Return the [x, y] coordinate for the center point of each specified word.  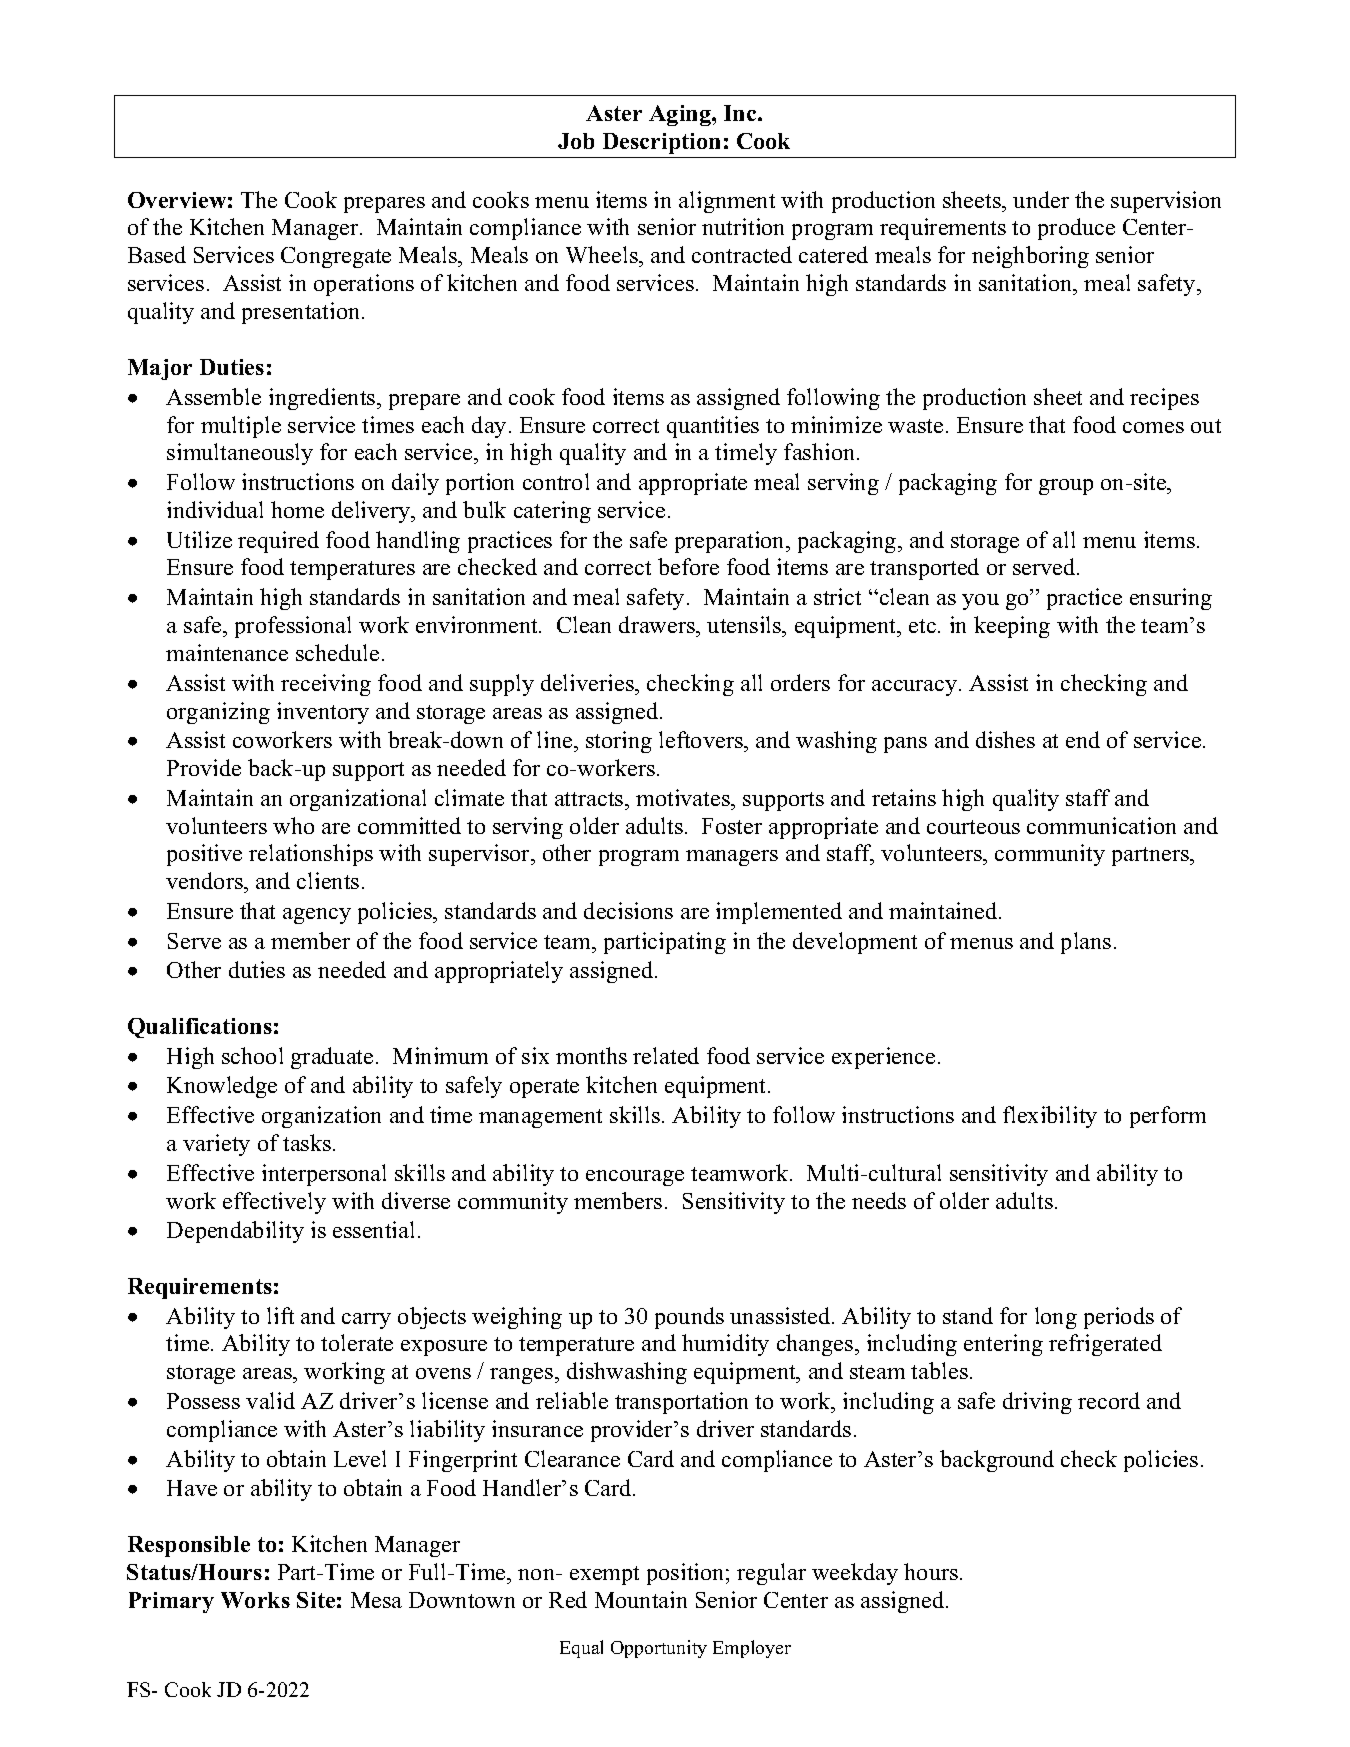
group [1066, 487]
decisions [628, 910]
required [278, 542]
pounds [689, 1318]
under [1041, 199]
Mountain [641, 1599]
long [1056, 1318]
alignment [727, 202]
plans [1086, 943]
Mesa [376, 1600]
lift [280, 1315]
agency [317, 916]
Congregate [336, 257]
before [688, 566]
